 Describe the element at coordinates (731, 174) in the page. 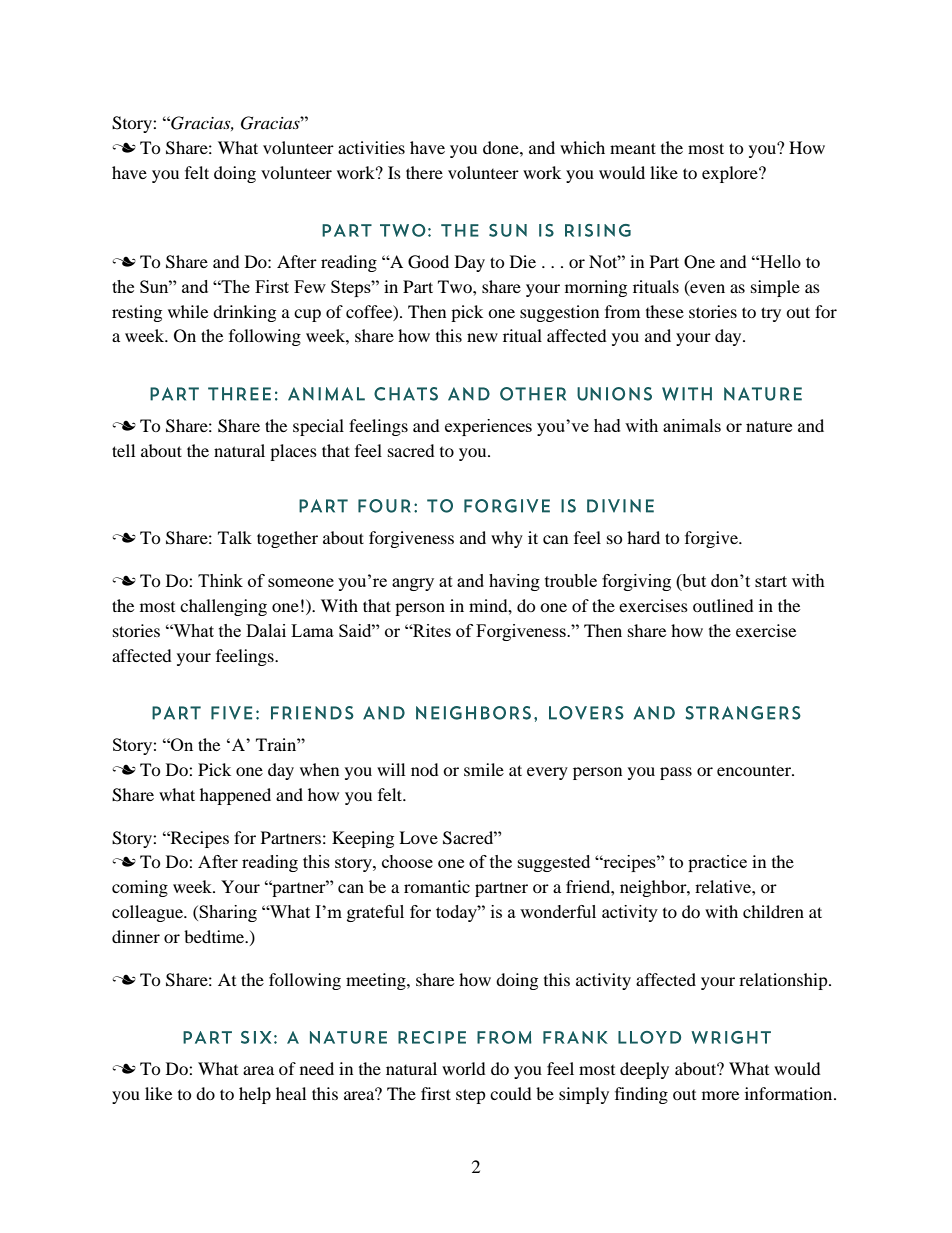

I see `explore` at that location.
